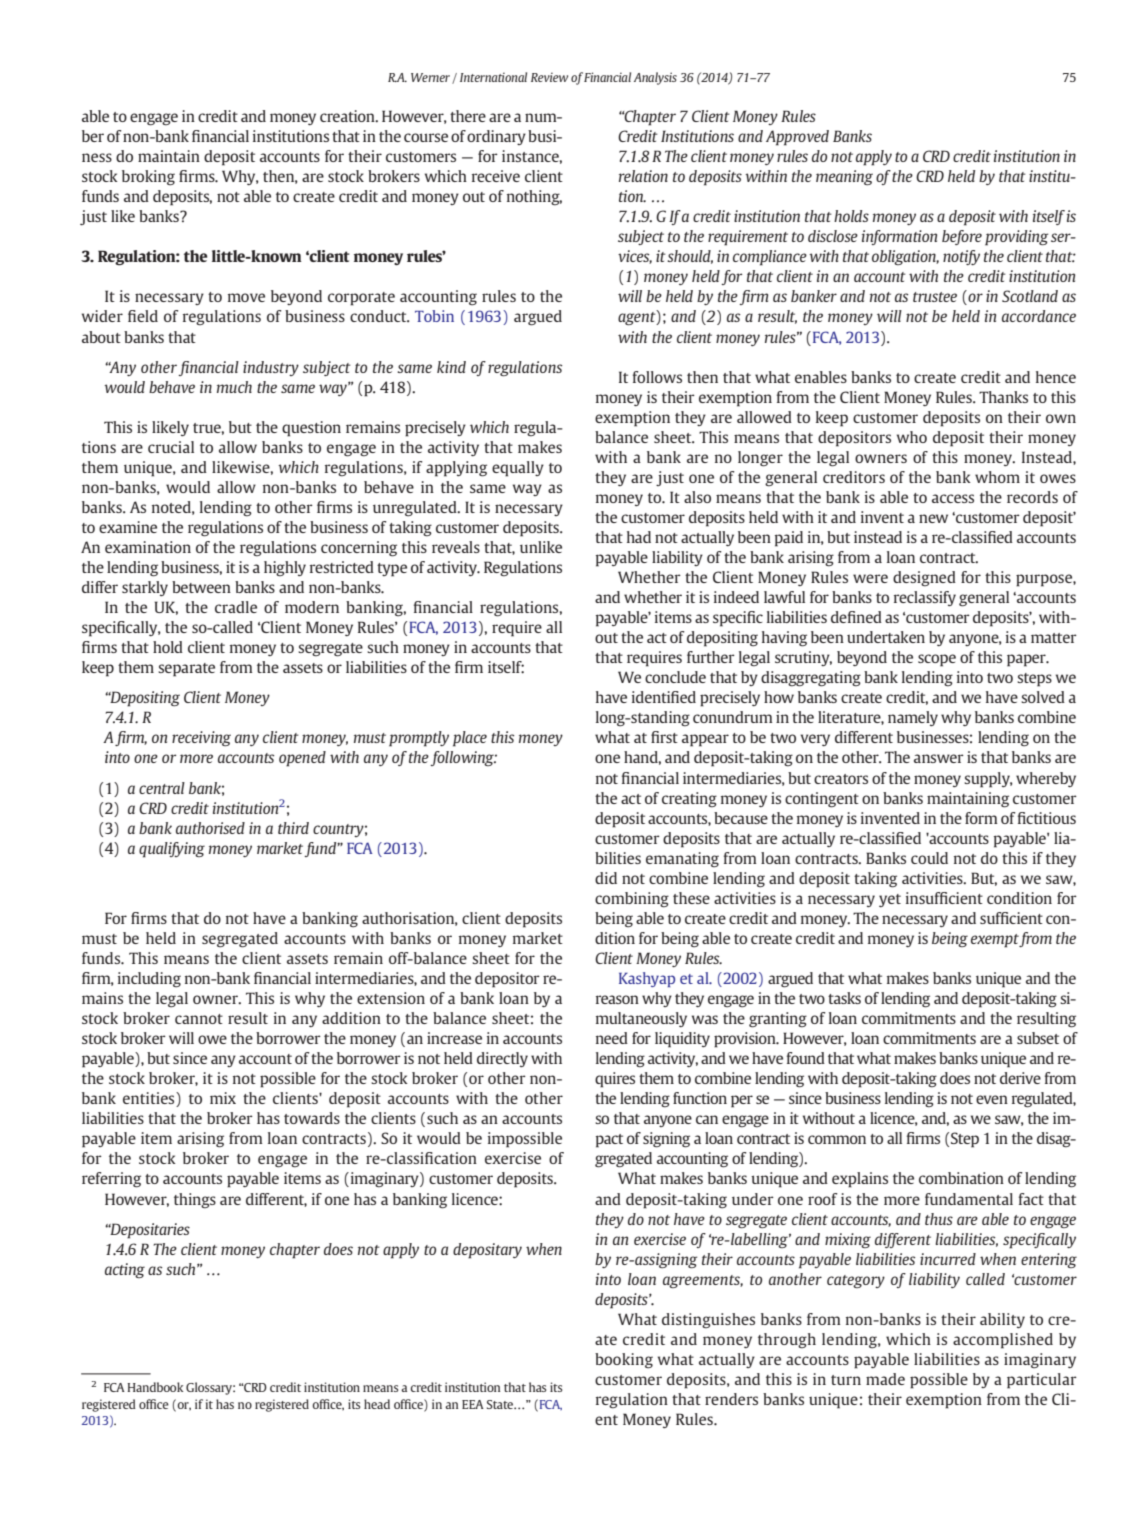  I want to click on receiving, so click(201, 738).
